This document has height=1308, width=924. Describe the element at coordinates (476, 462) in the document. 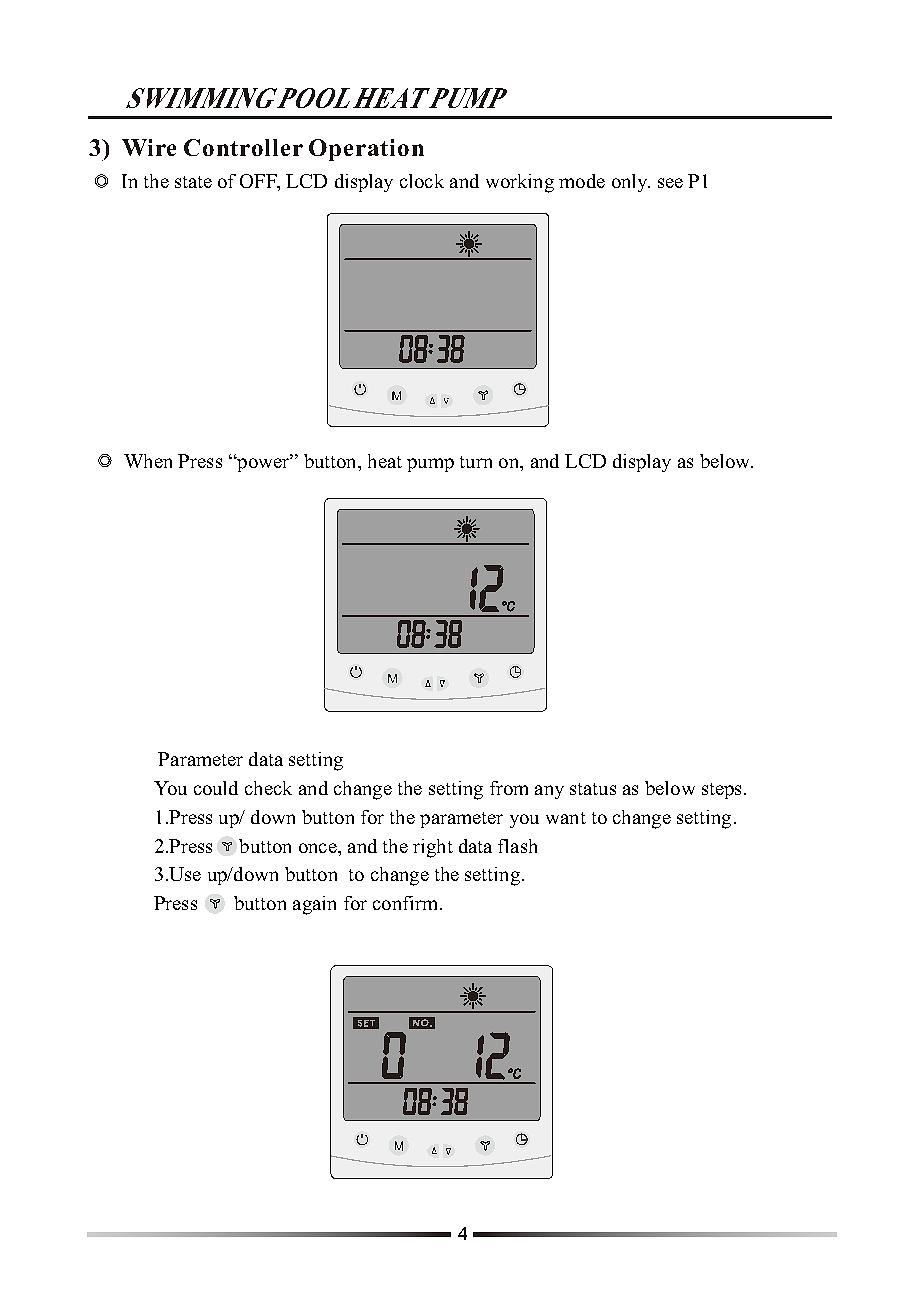

I see `turn` at that location.
